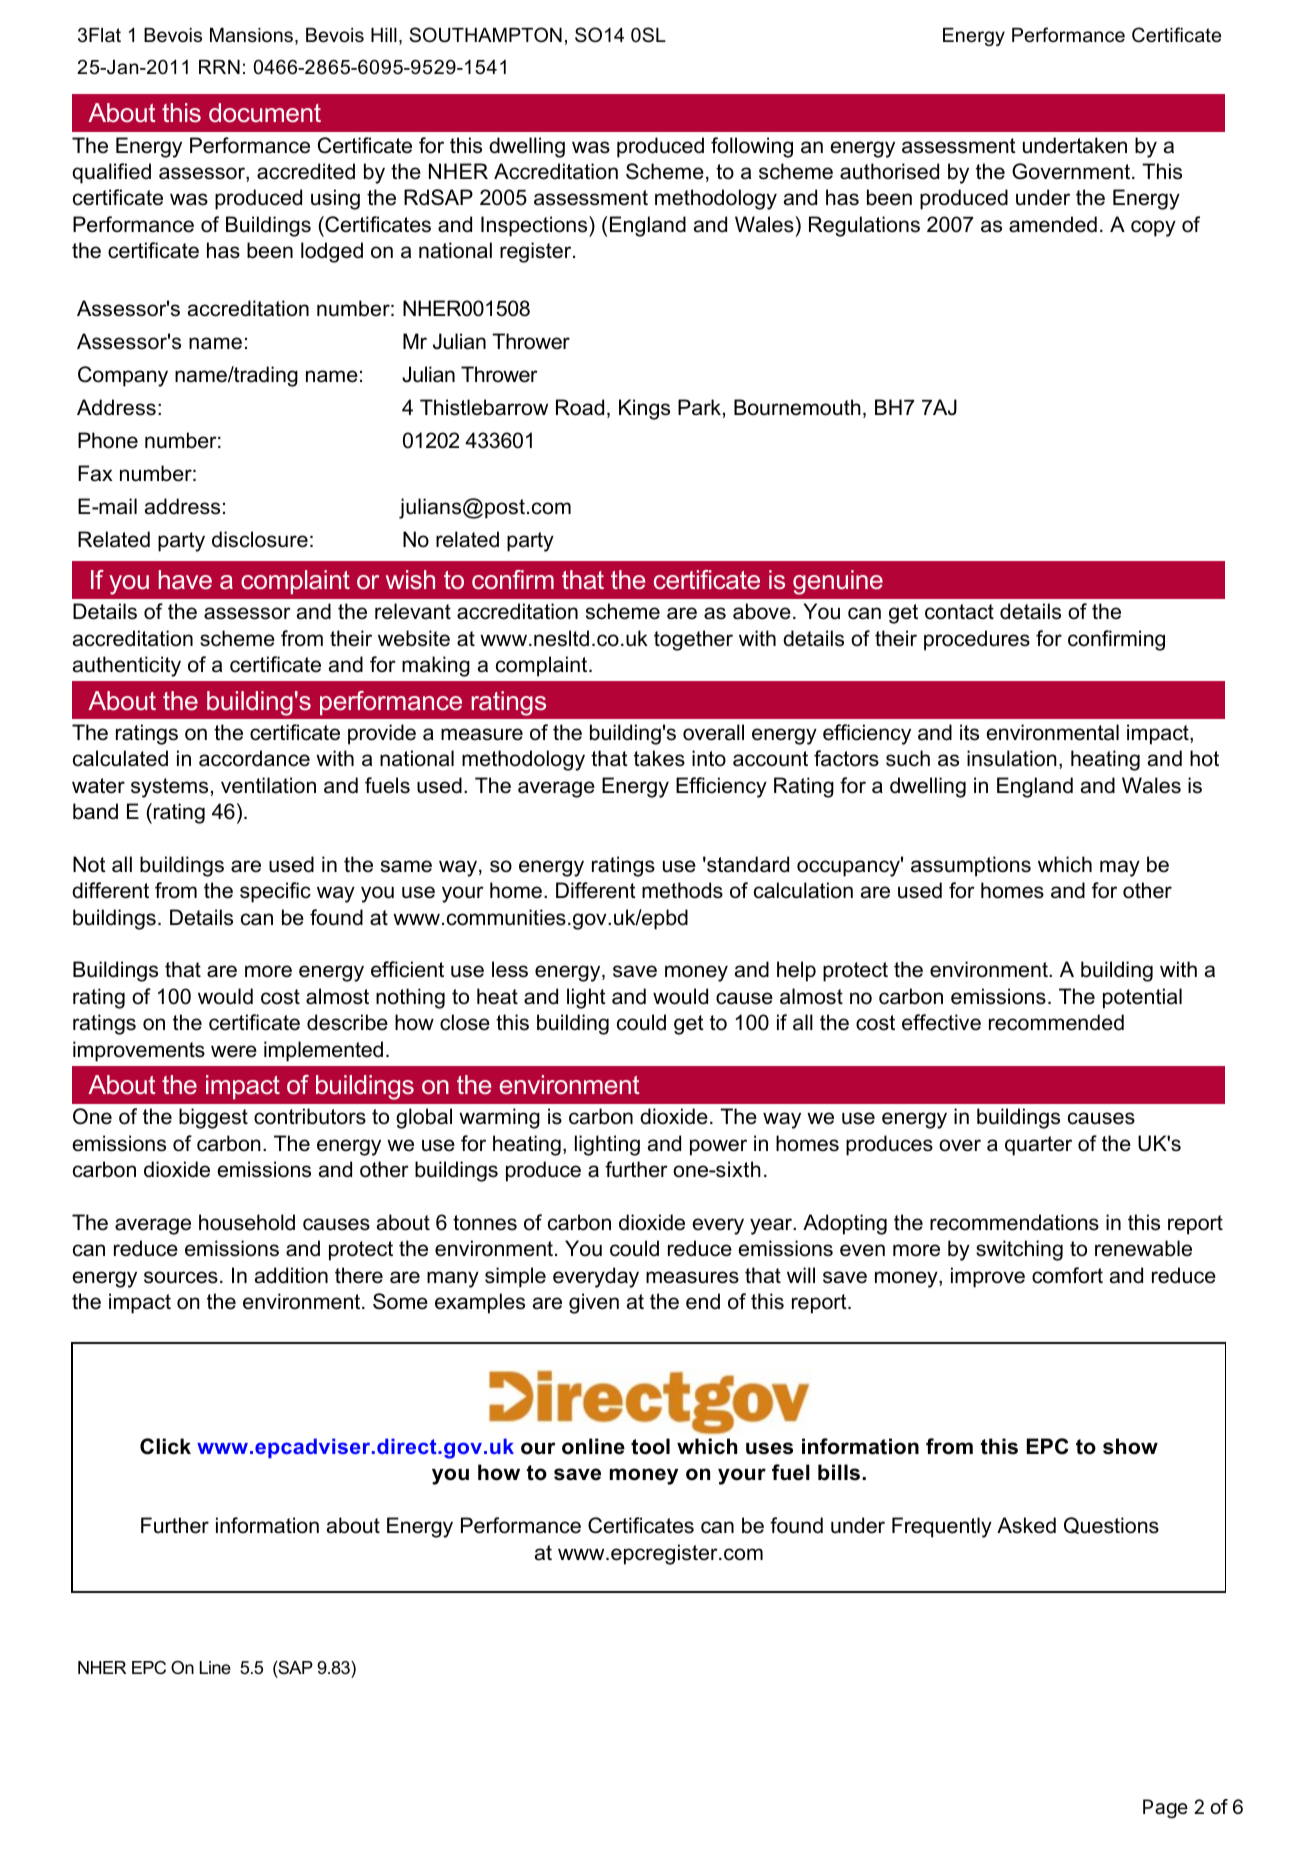  I want to click on tool, so click(650, 1446).
